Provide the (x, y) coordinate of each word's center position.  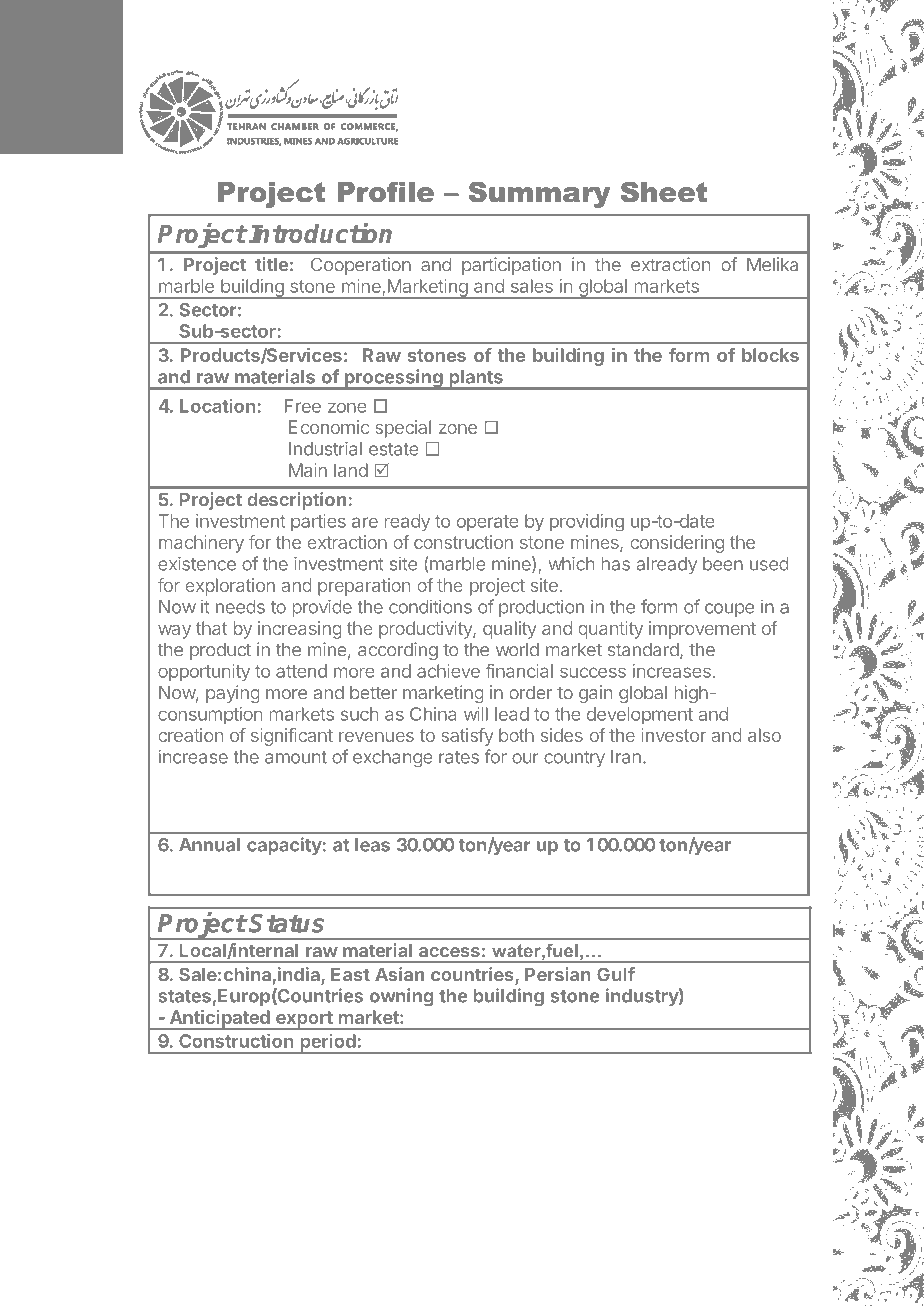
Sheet (664, 192)
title (271, 264)
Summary (539, 194)
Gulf (616, 974)
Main (308, 470)
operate (488, 523)
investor (673, 735)
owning (401, 997)
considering (677, 544)
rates (459, 757)
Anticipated (219, 1020)
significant (292, 737)
